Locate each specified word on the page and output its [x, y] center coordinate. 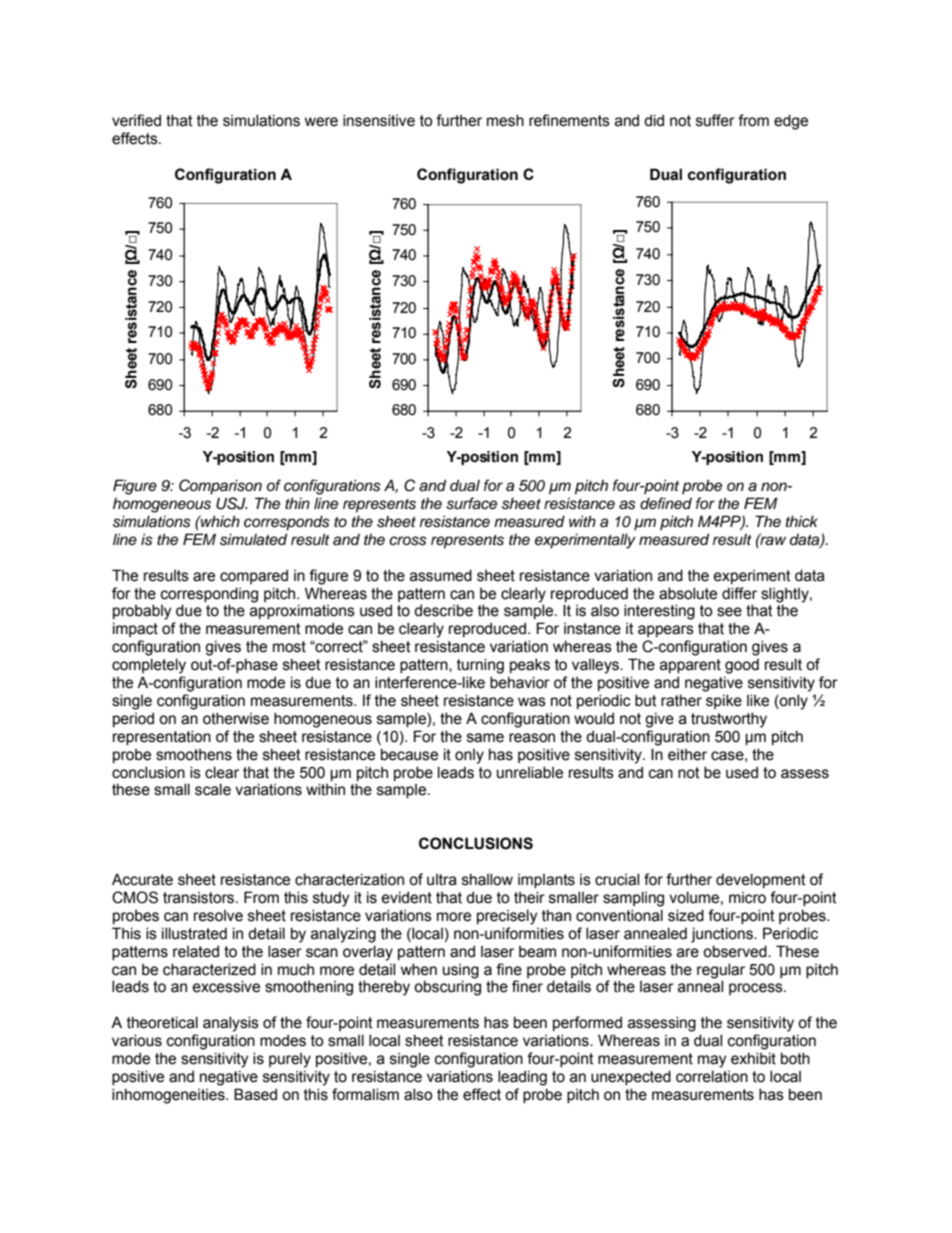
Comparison [220, 487]
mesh [505, 120]
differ [739, 593]
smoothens [194, 755]
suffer [715, 120]
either [687, 755]
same [485, 738]
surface [471, 503]
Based [255, 1094]
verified [136, 120]
